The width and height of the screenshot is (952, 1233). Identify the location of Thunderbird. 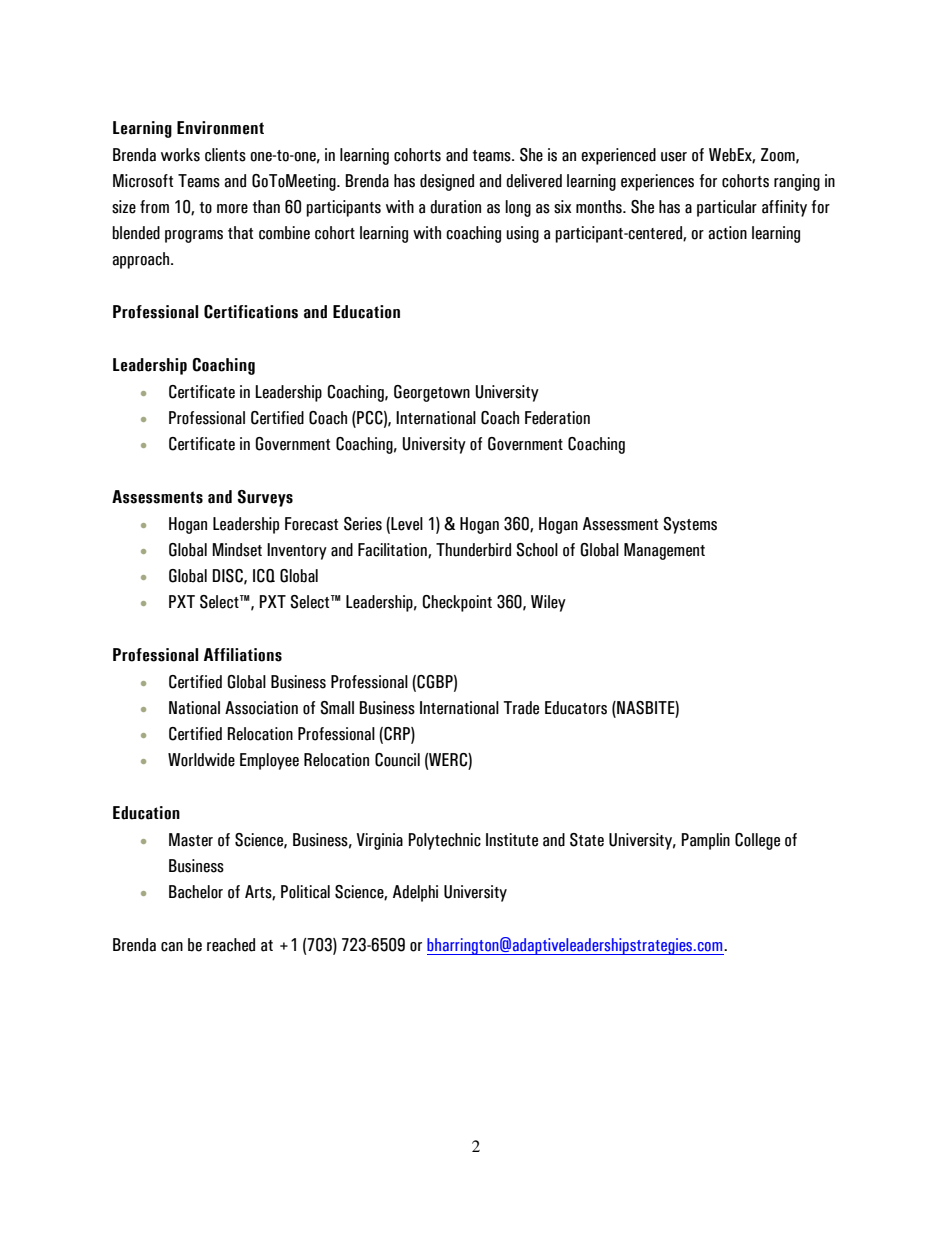
(473, 550).
